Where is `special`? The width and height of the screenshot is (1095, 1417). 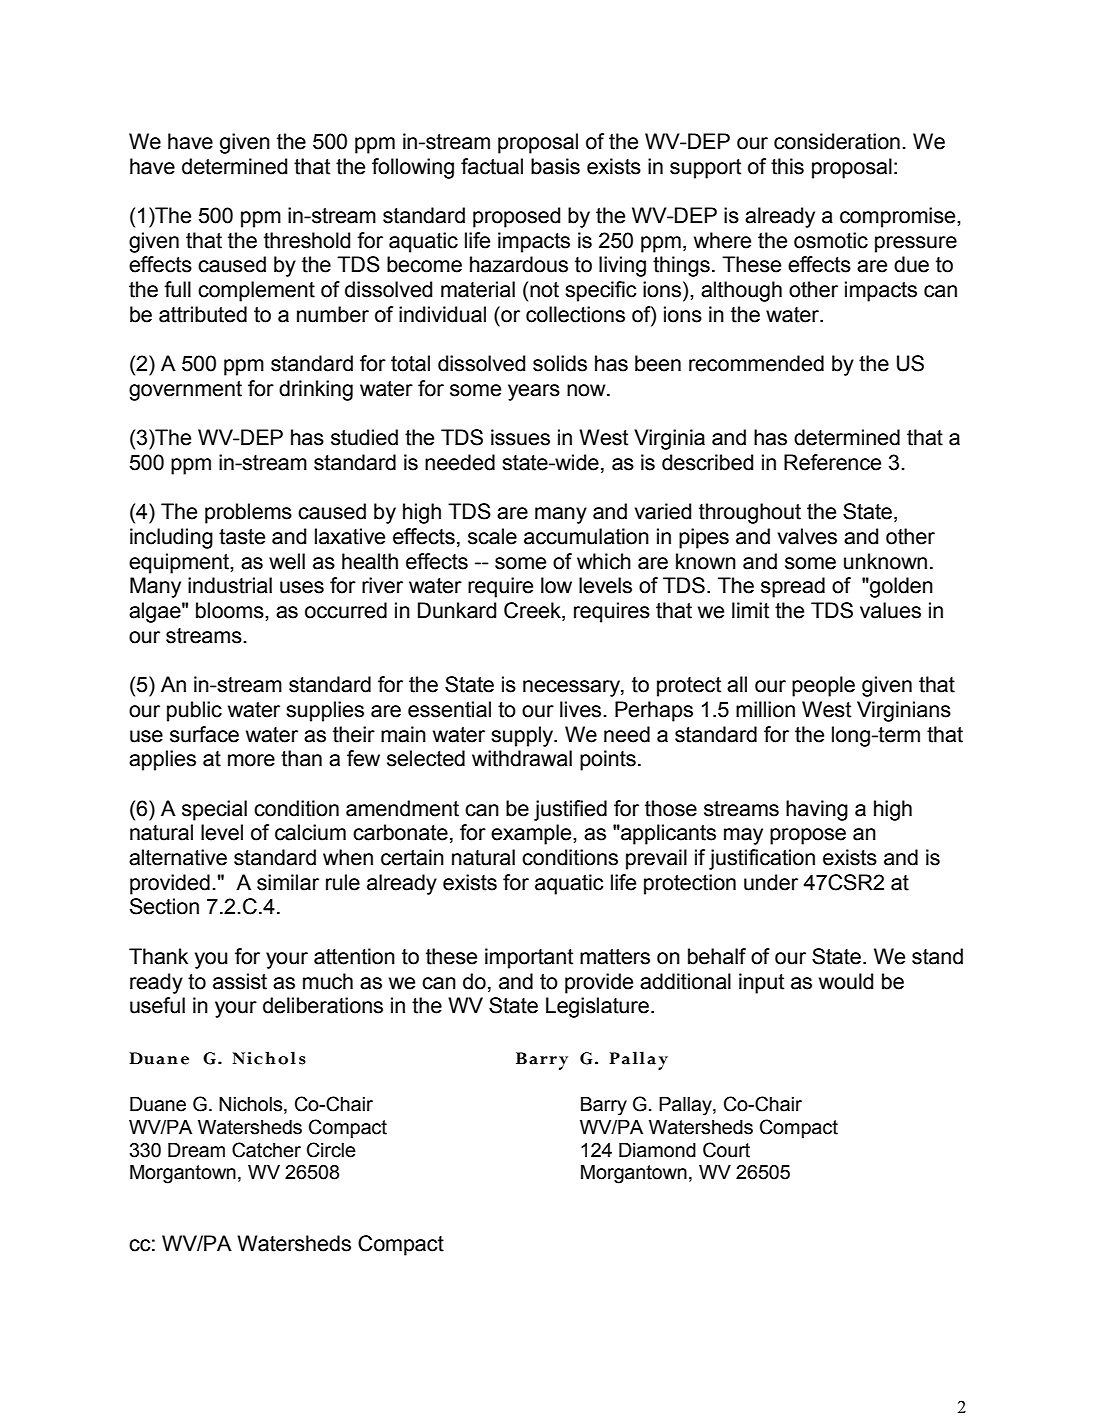
special is located at coordinates (214, 810).
